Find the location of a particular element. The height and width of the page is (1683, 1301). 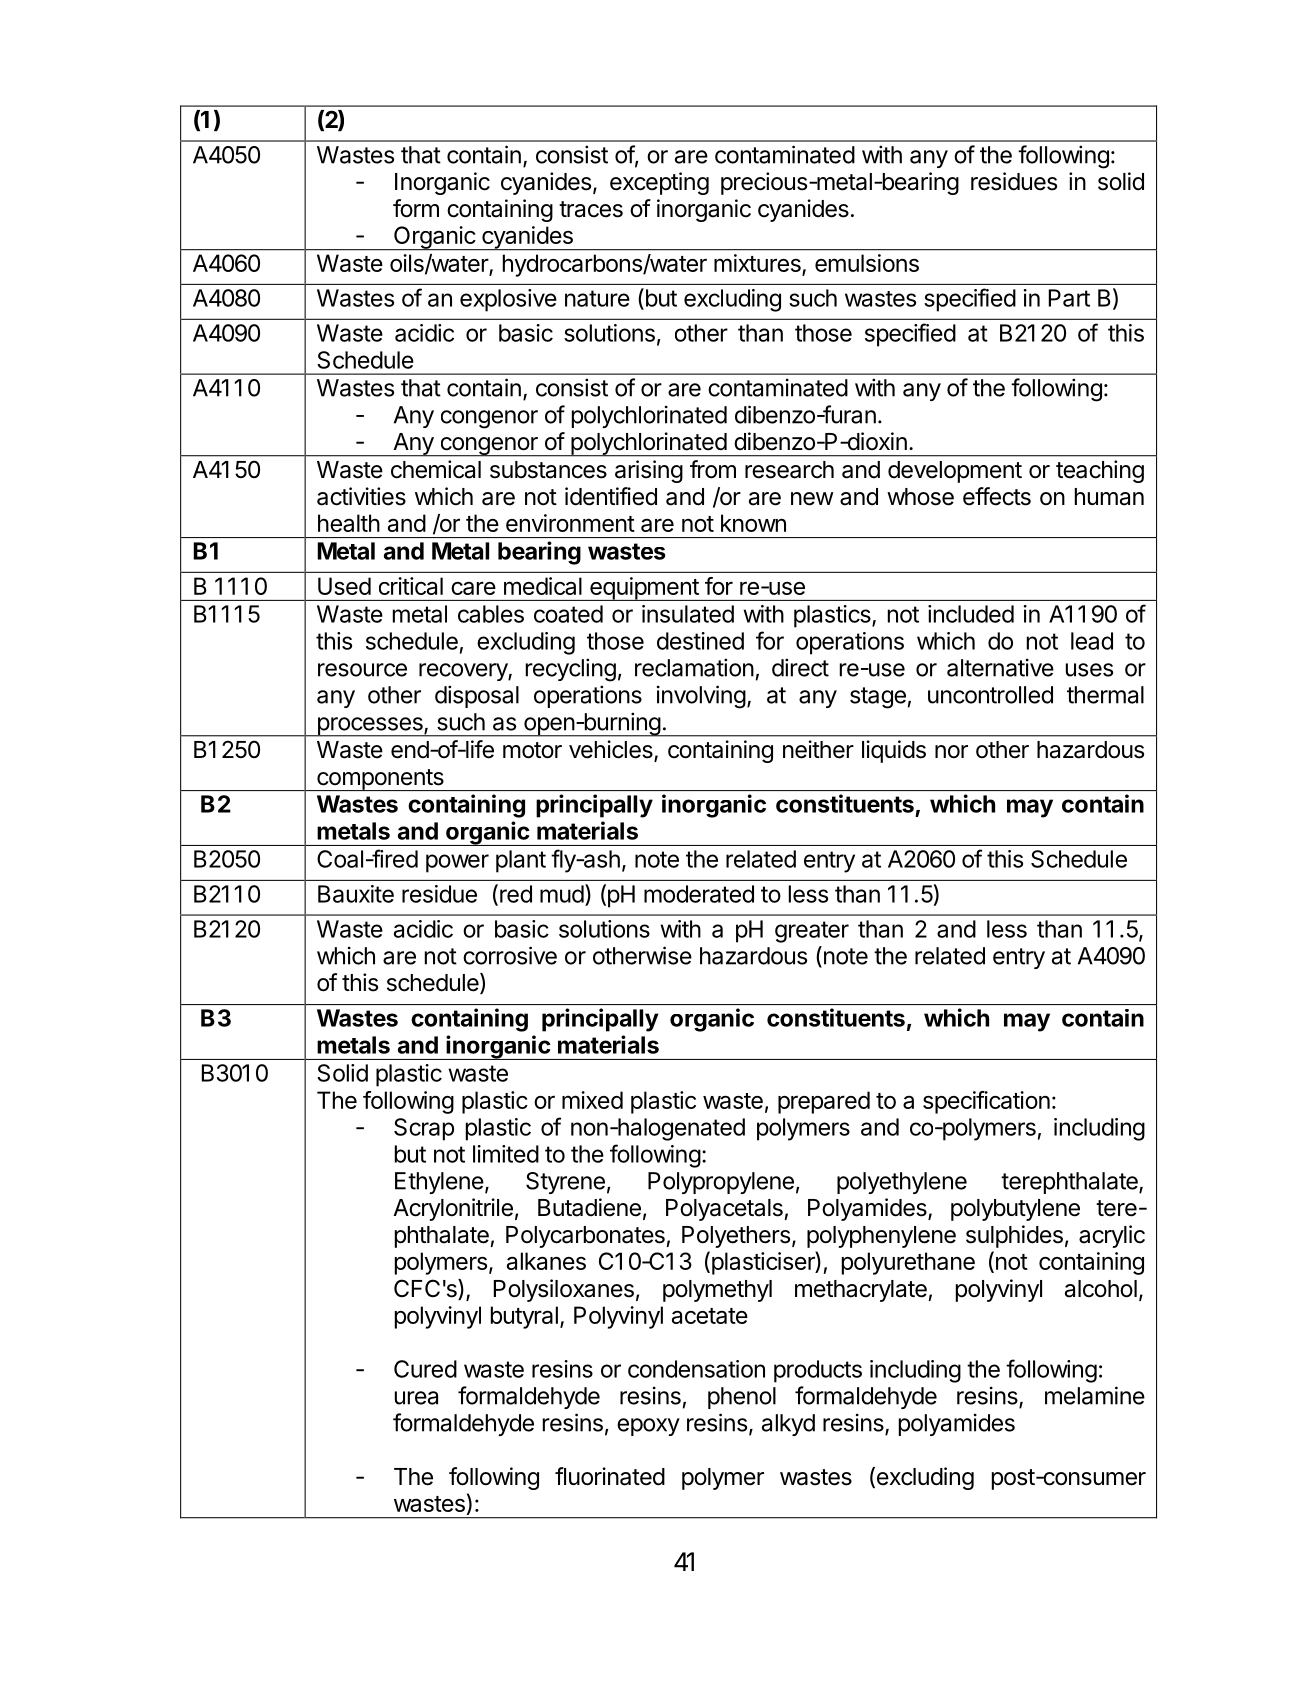

liquids is located at coordinates (894, 751).
